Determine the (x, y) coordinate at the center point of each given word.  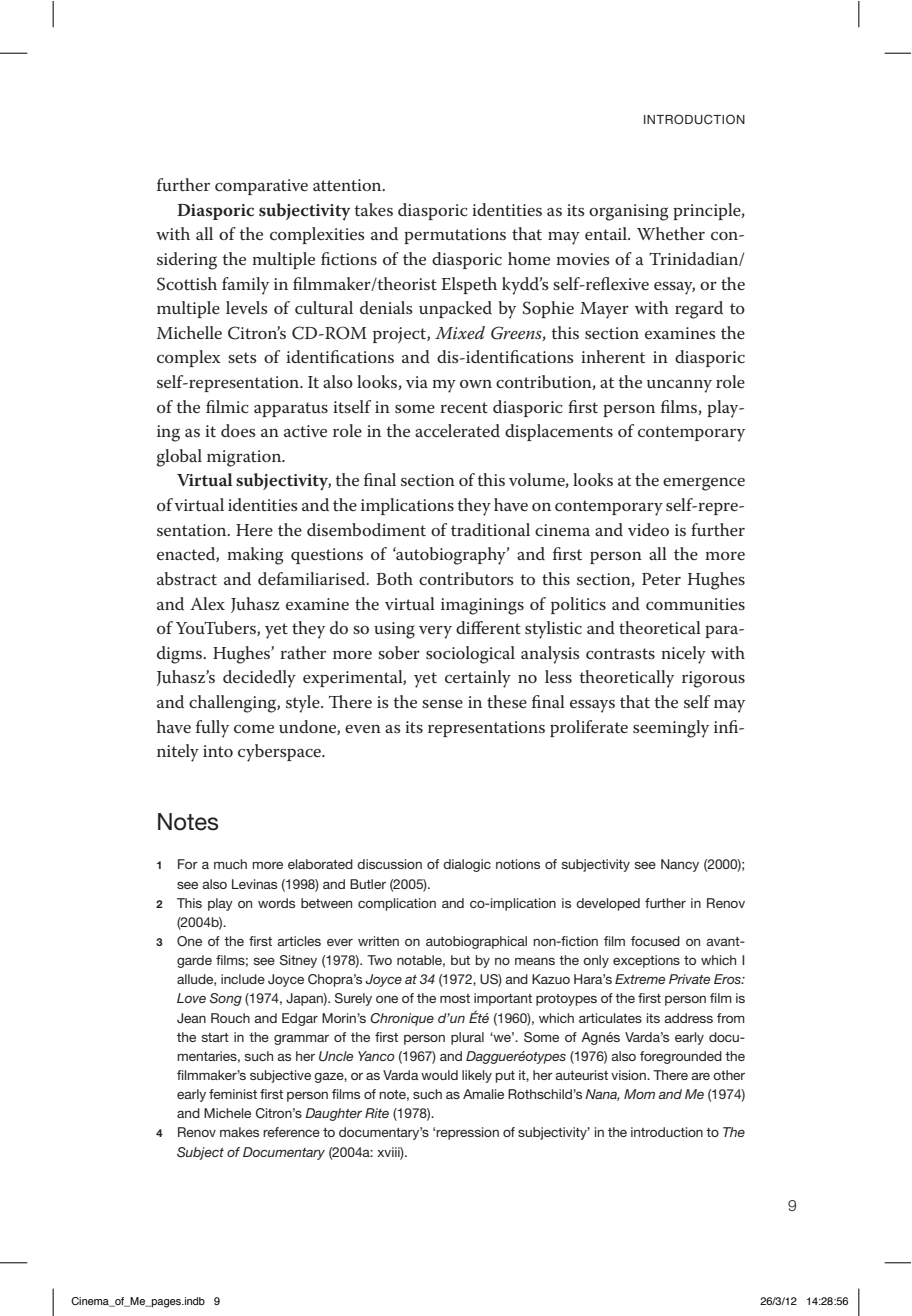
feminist (233, 1094)
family (245, 286)
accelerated (457, 431)
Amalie (483, 1094)
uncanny (679, 386)
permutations (455, 236)
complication (397, 904)
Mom (639, 1094)
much (230, 864)
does (238, 430)
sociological (470, 655)
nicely (683, 655)
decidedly (259, 679)
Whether (671, 233)
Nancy (680, 865)
